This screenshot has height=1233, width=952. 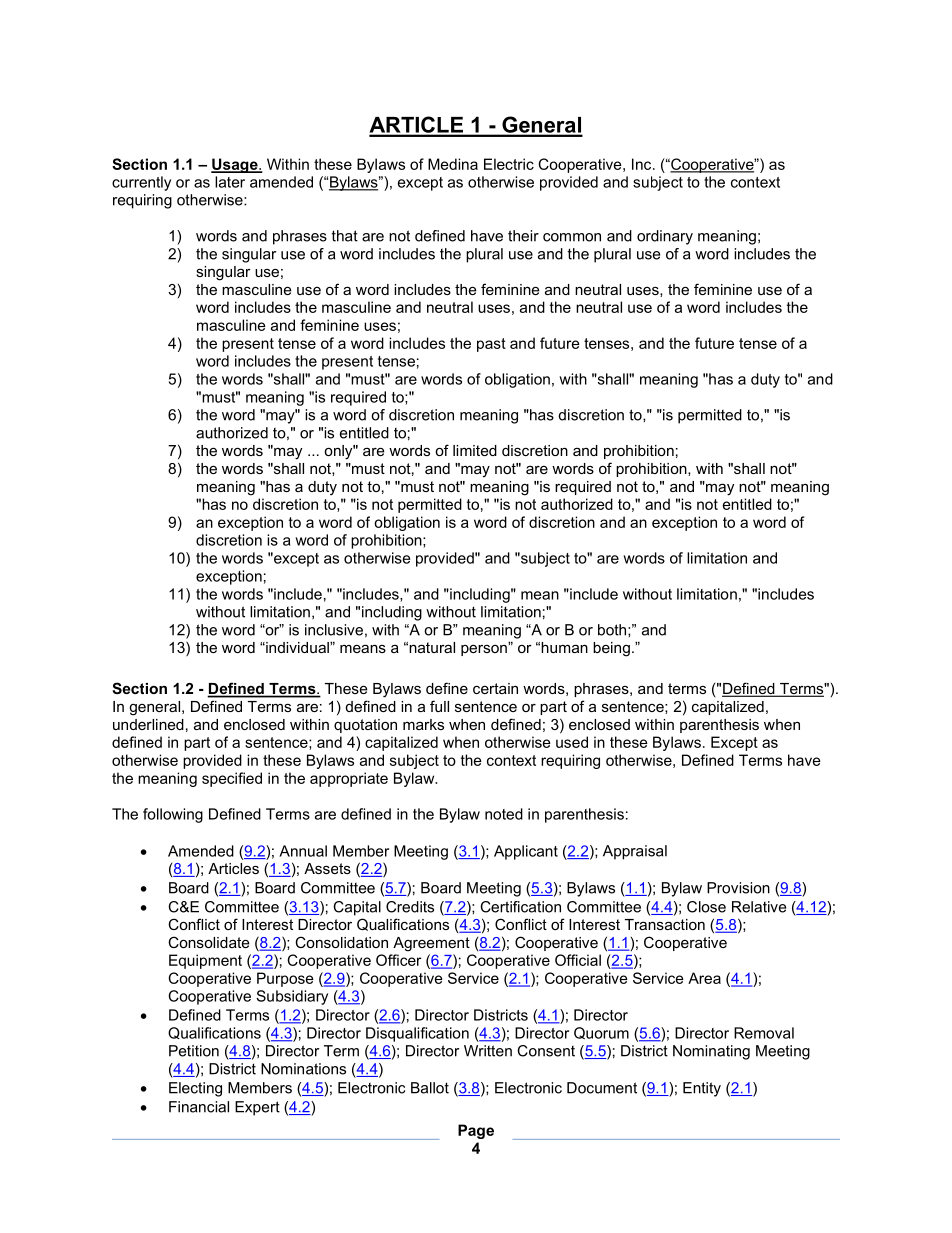 What do you see at coordinates (665, 237) in the screenshot?
I see `ordinary` at bounding box center [665, 237].
